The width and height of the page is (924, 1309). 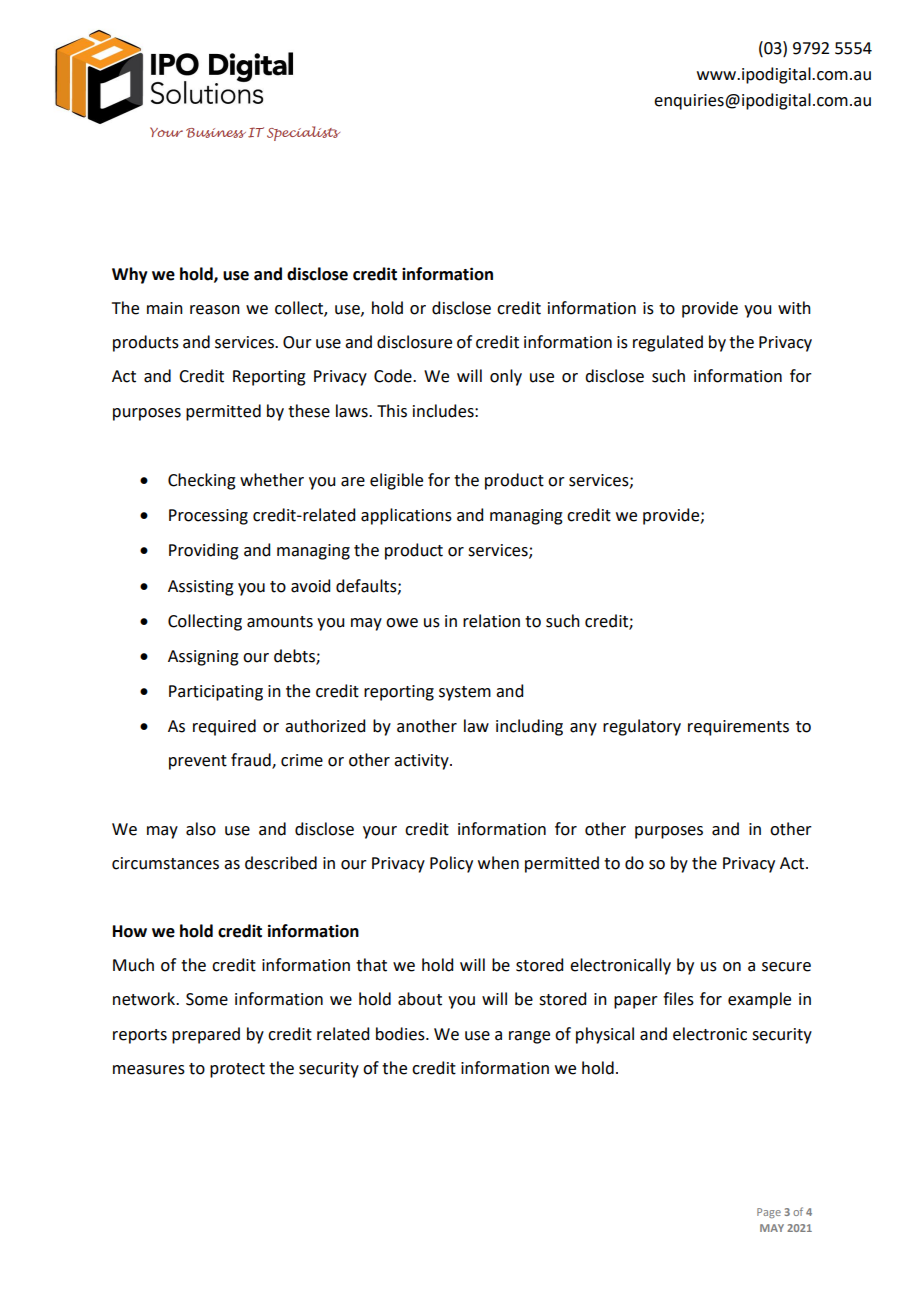 I want to click on files, so click(x=678, y=999).
